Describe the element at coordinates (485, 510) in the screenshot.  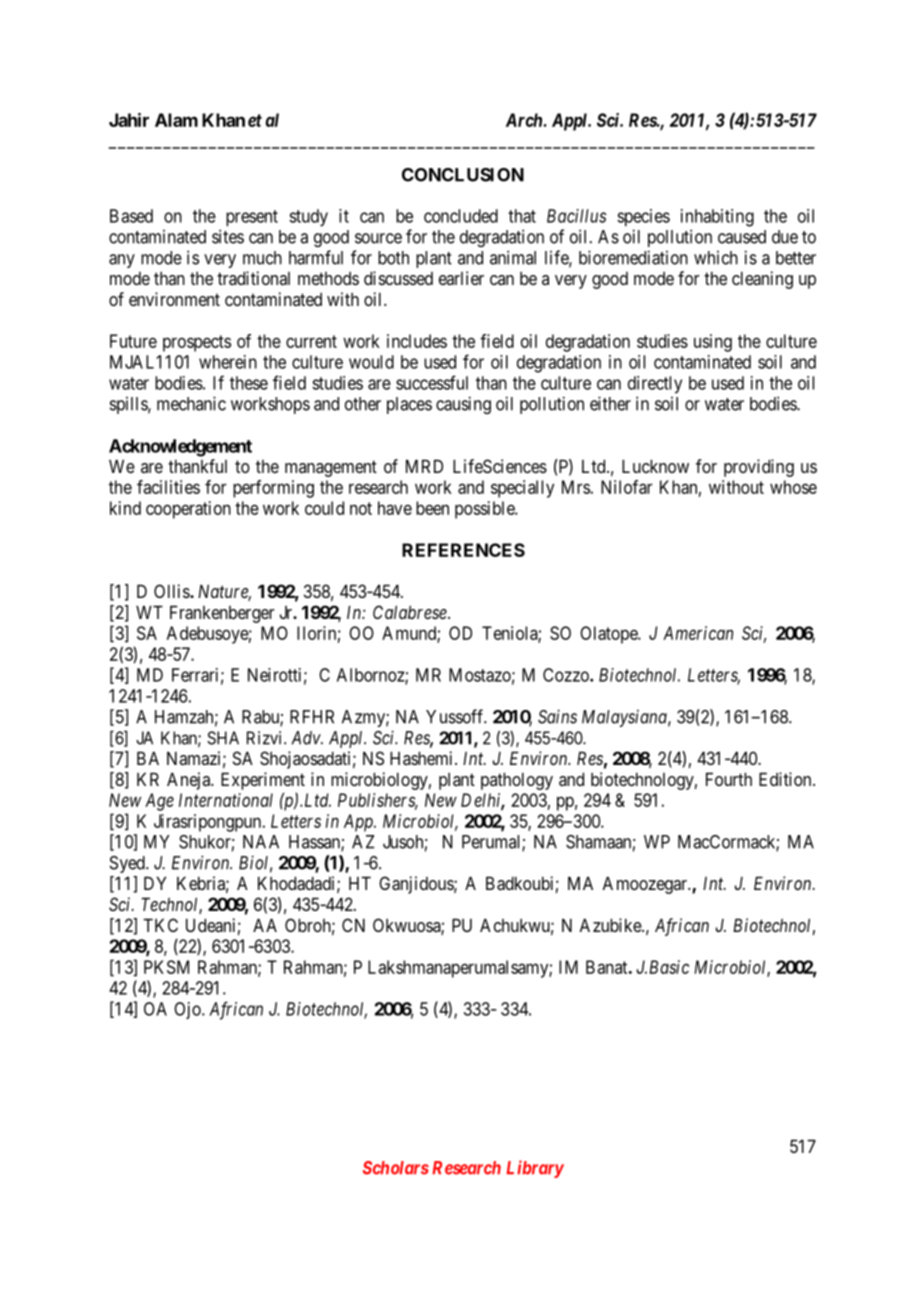
I see `possible` at that location.
